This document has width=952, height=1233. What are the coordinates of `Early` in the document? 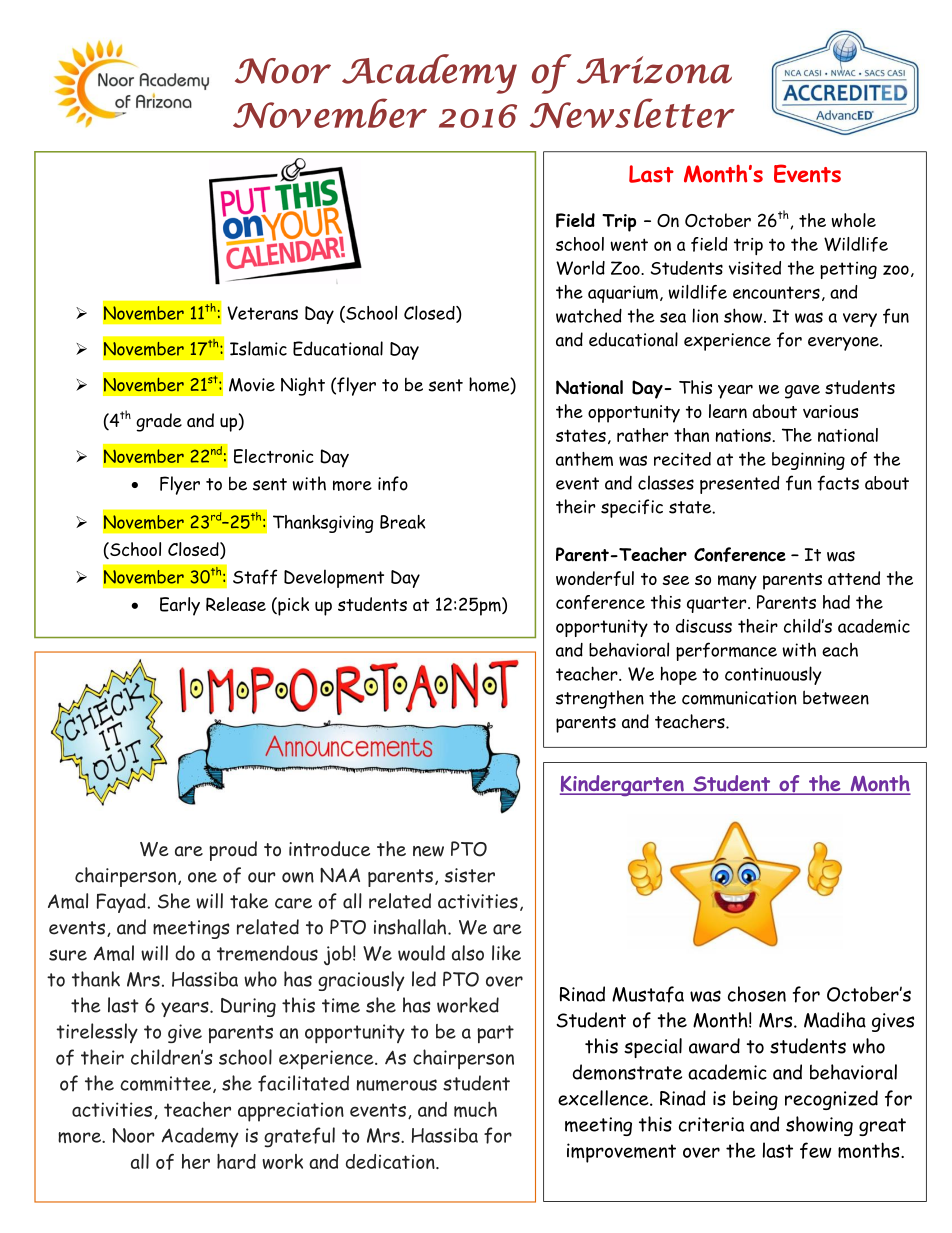 It's located at (180, 606).
